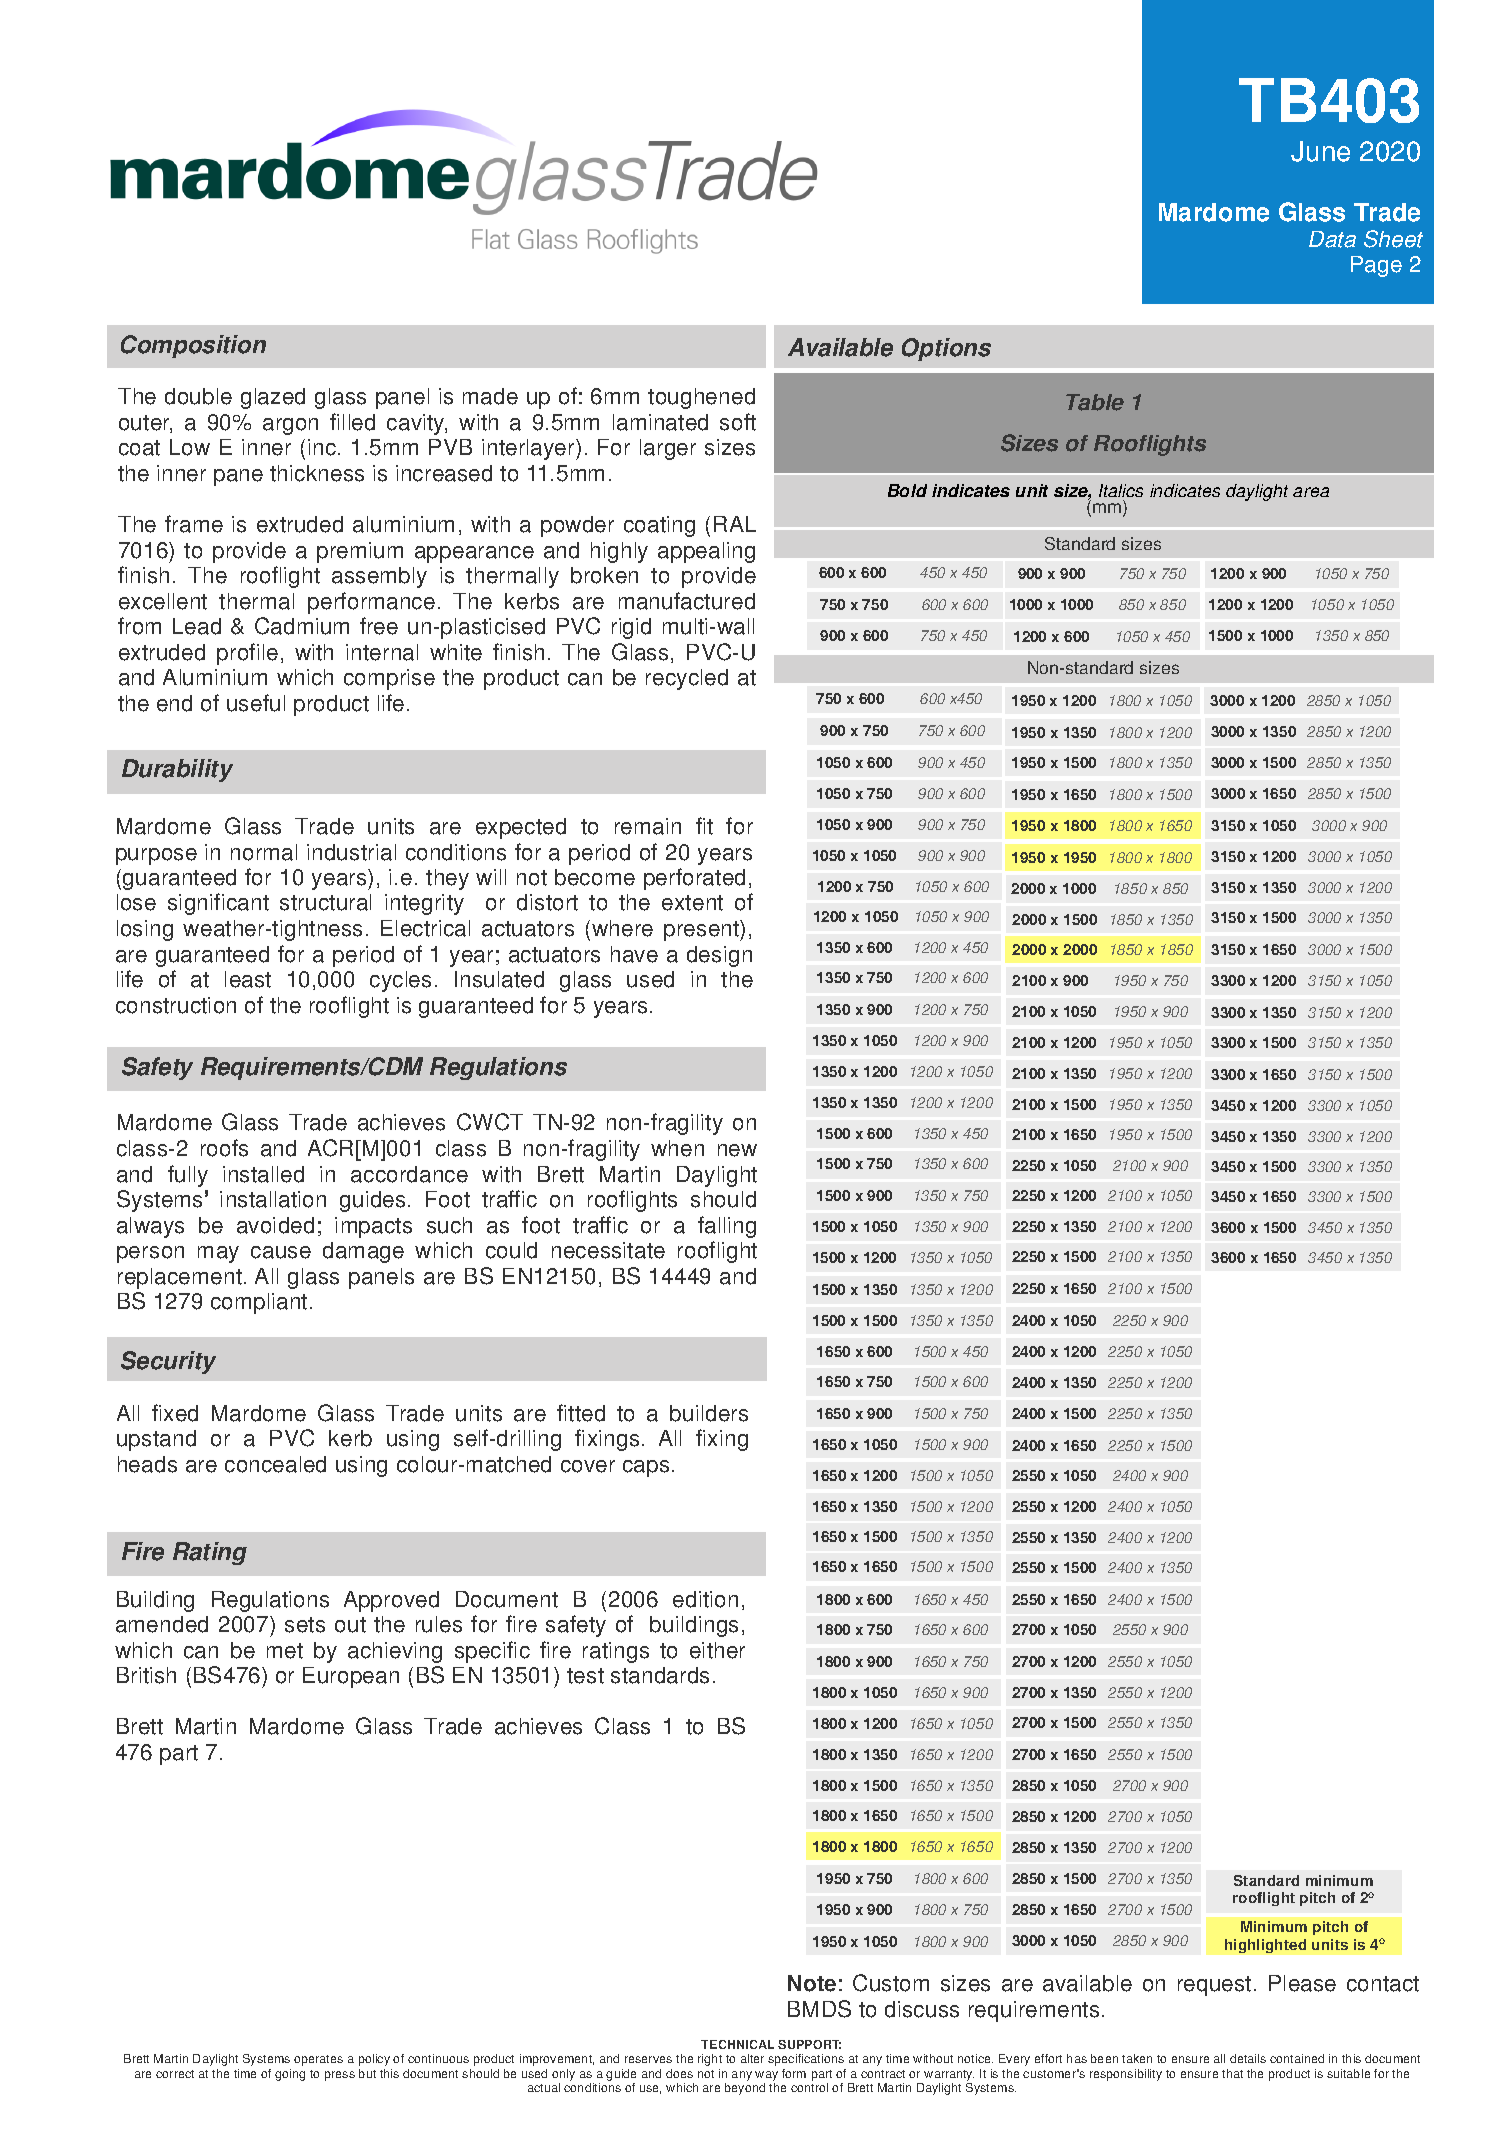 The image size is (1512, 2140). Describe the element at coordinates (1265, 1946) in the screenshot. I see `highlighted` at that location.
